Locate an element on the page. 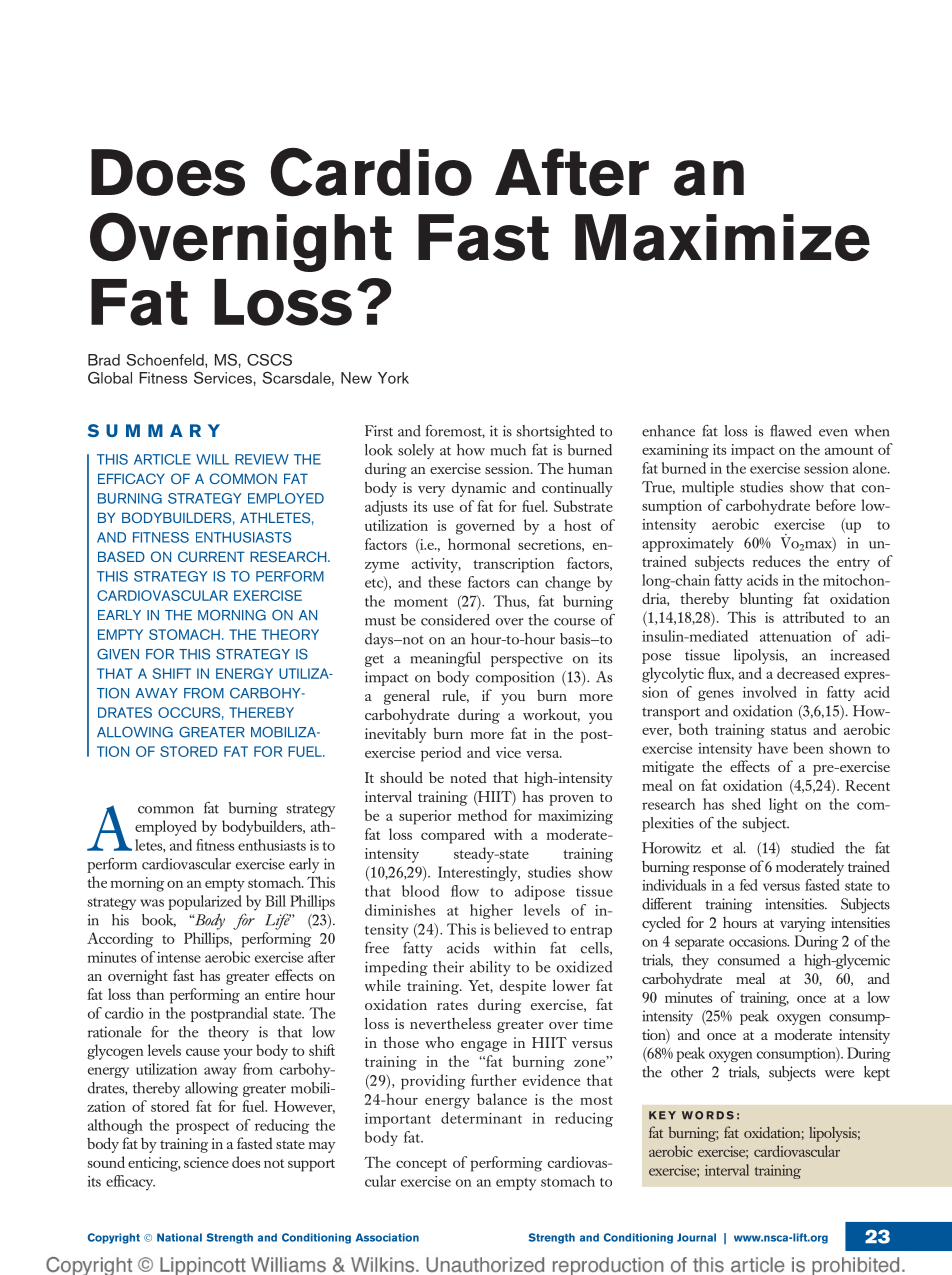  science is located at coordinates (206, 1162).
